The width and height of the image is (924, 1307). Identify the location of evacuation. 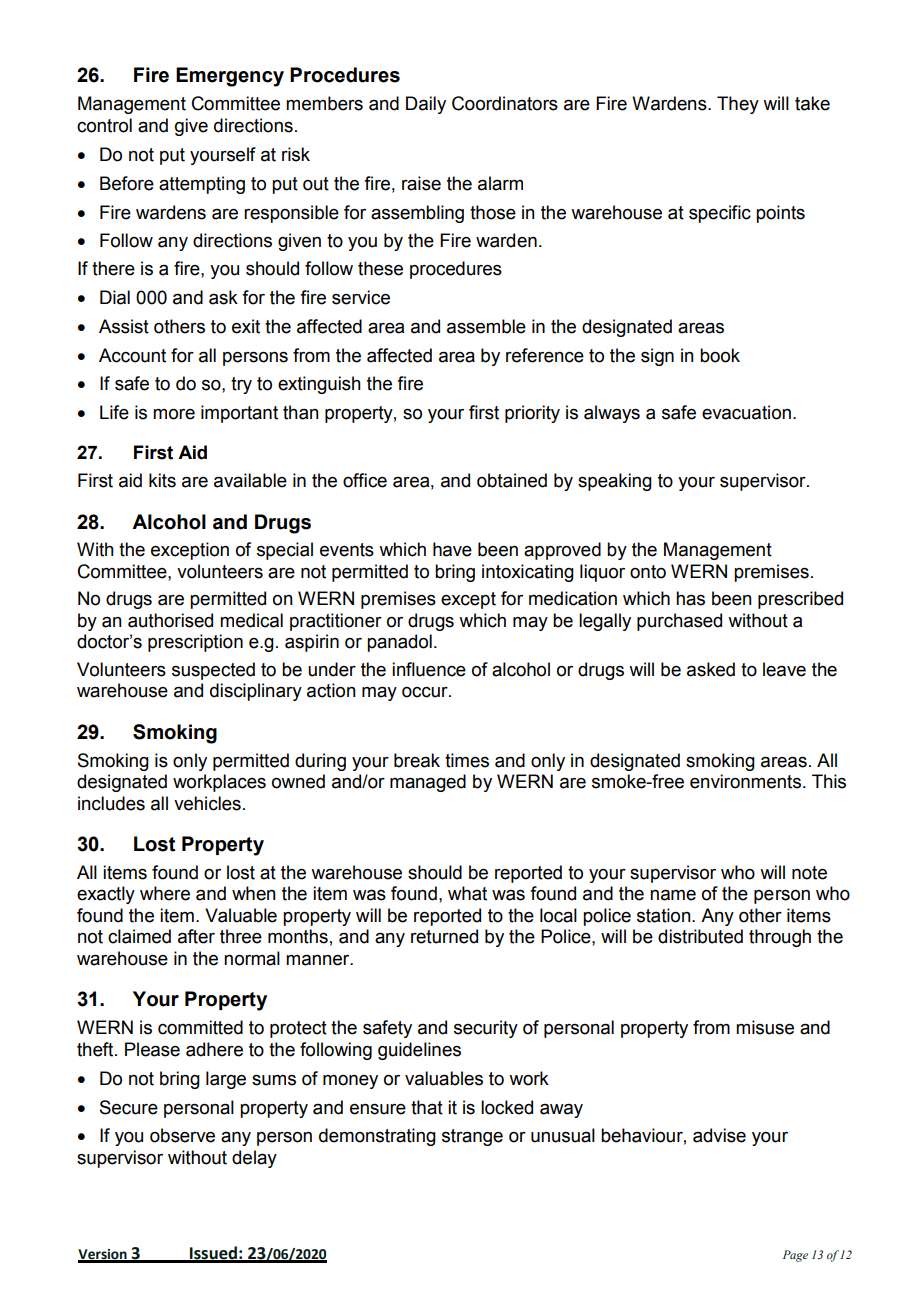
(746, 412).
